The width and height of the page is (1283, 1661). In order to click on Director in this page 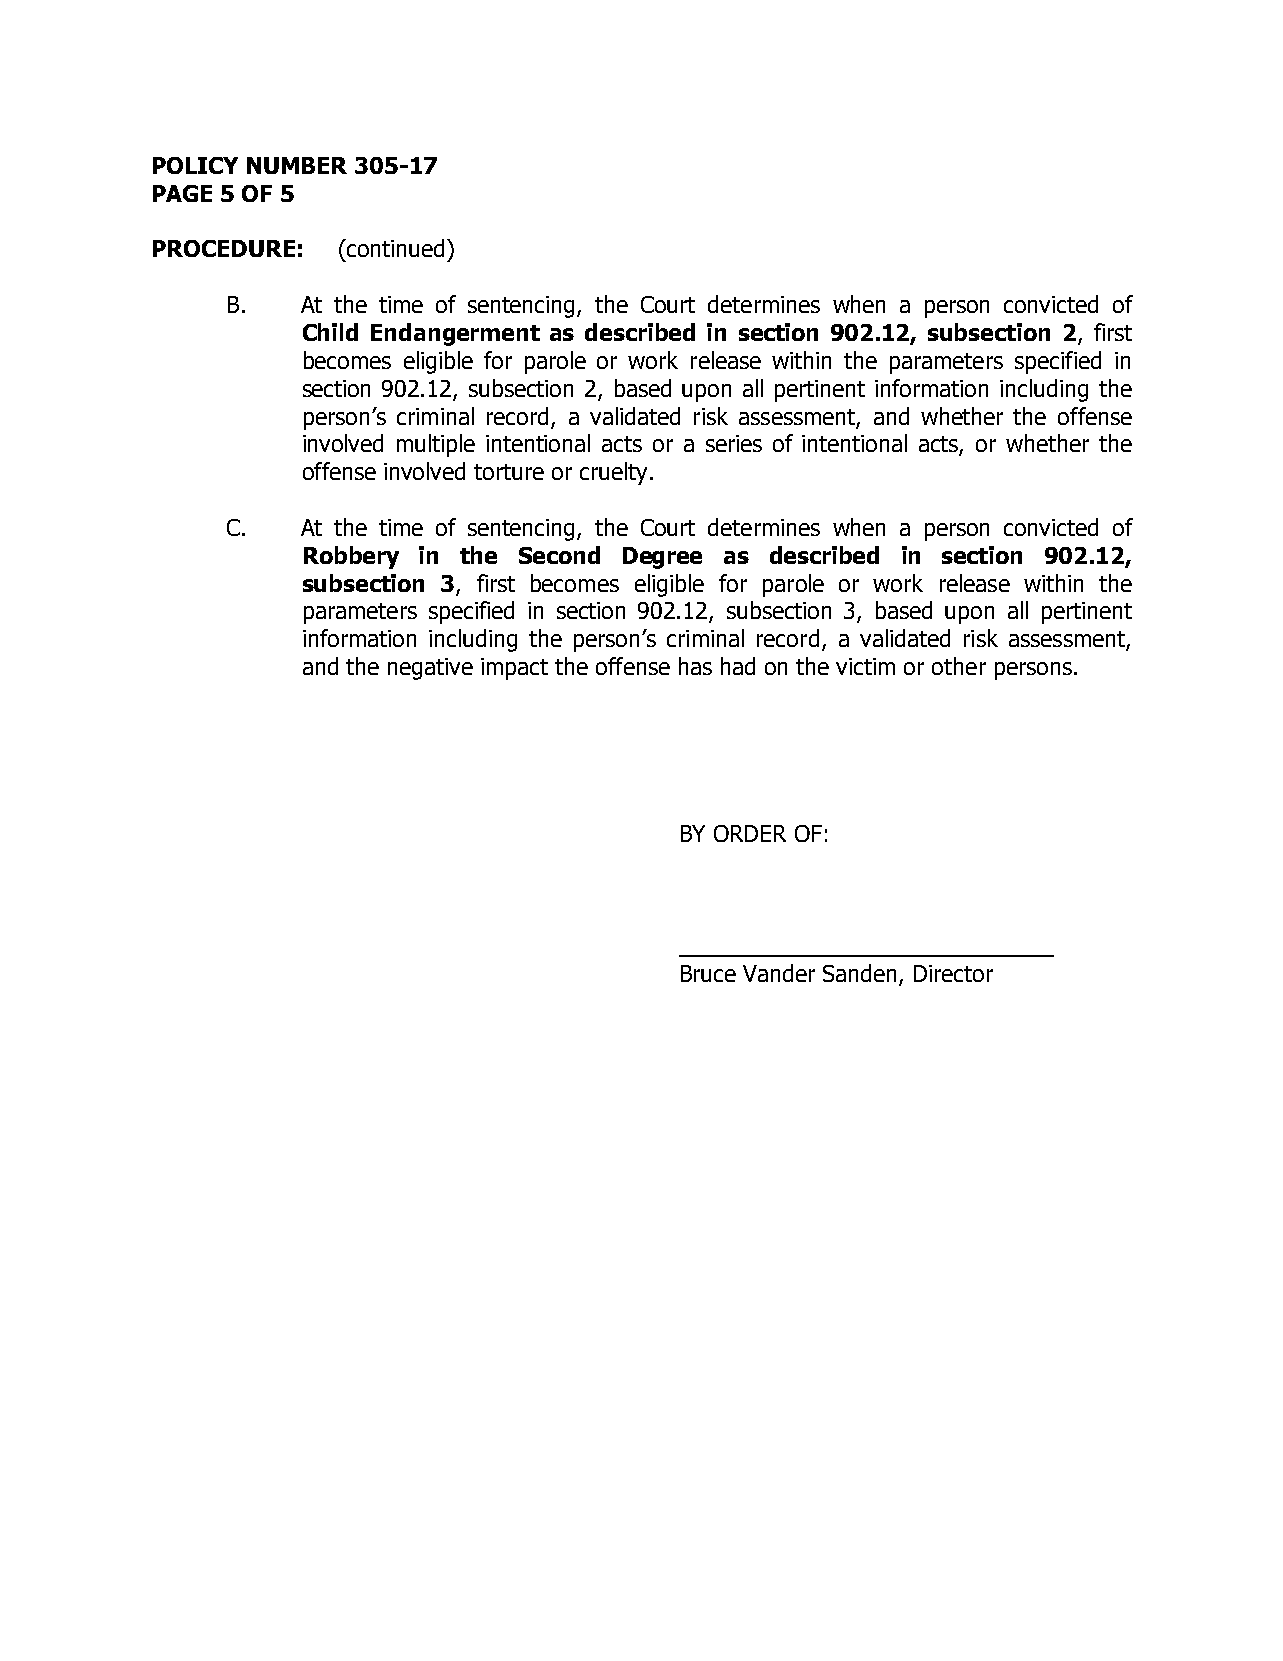, I will do `click(953, 973)`.
